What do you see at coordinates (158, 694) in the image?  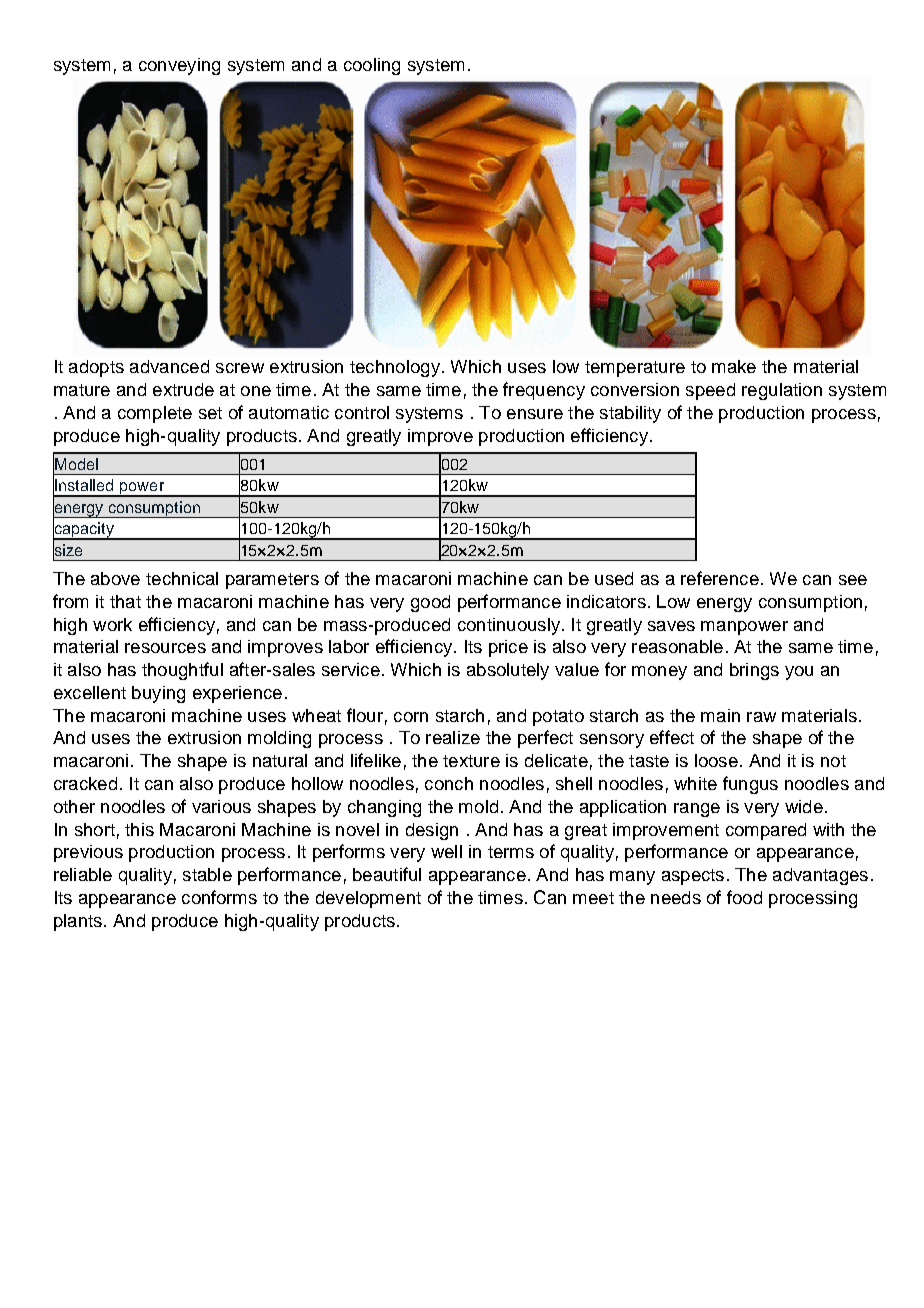 I see `buying` at bounding box center [158, 694].
